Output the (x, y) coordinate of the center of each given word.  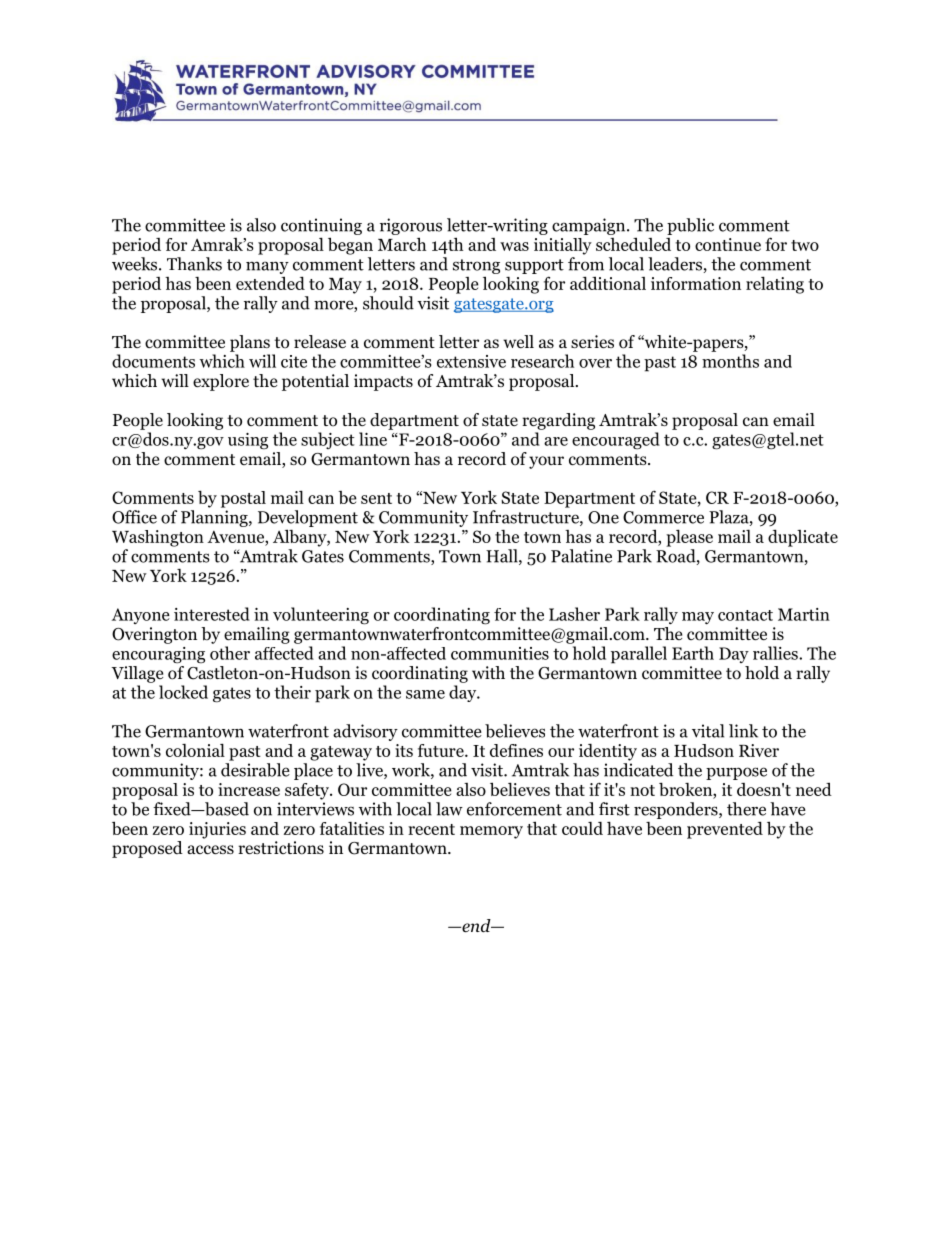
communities (500, 653)
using (248, 441)
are (556, 441)
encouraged (616, 441)
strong (476, 266)
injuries (217, 830)
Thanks (194, 264)
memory (491, 832)
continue (728, 244)
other (230, 653)
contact (745, 615)
